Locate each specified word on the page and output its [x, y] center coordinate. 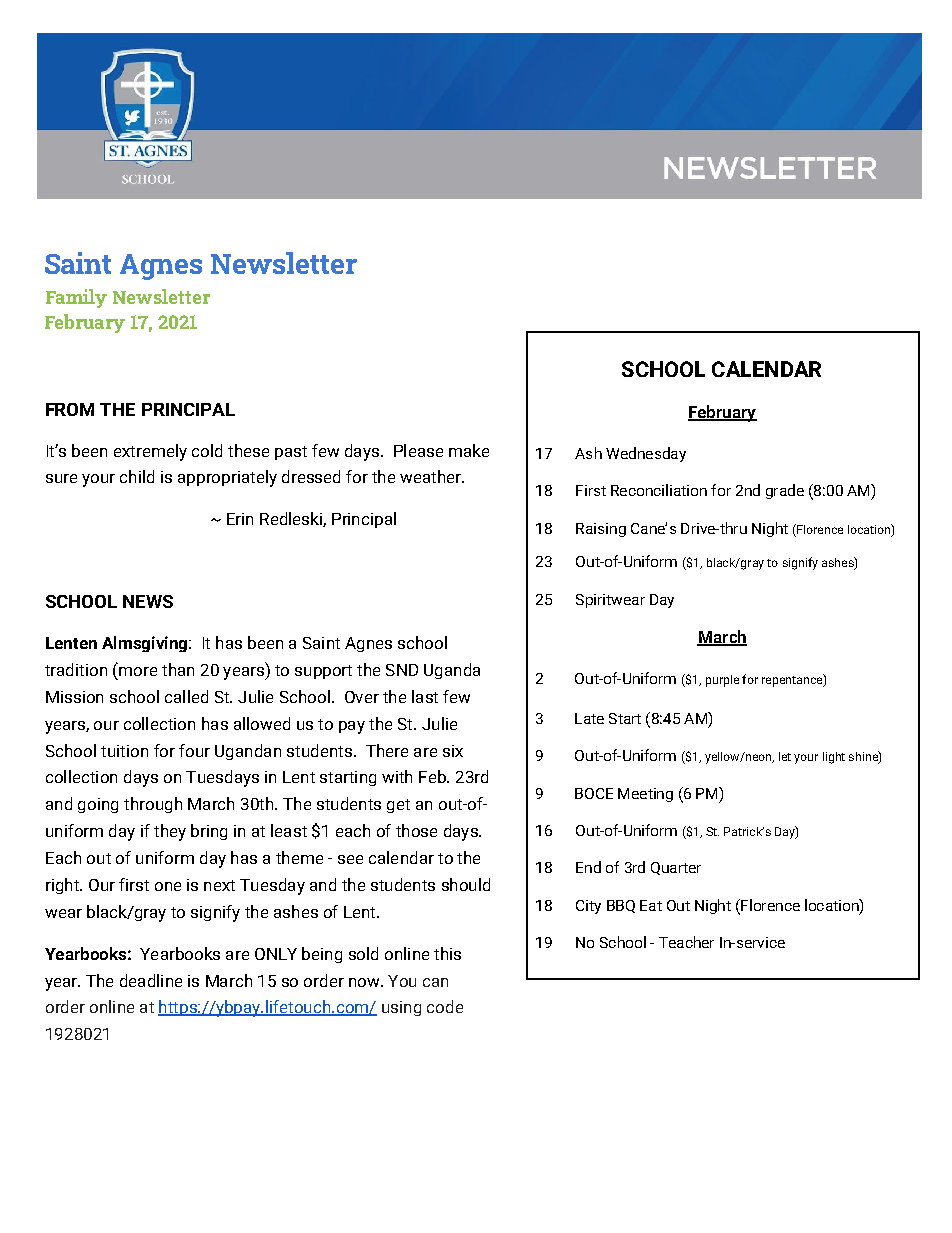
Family [76, 298]
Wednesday [646, 454]
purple [722, 681]
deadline [151, 980]
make [469, 450]
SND [402, 670]
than [178, 669]
